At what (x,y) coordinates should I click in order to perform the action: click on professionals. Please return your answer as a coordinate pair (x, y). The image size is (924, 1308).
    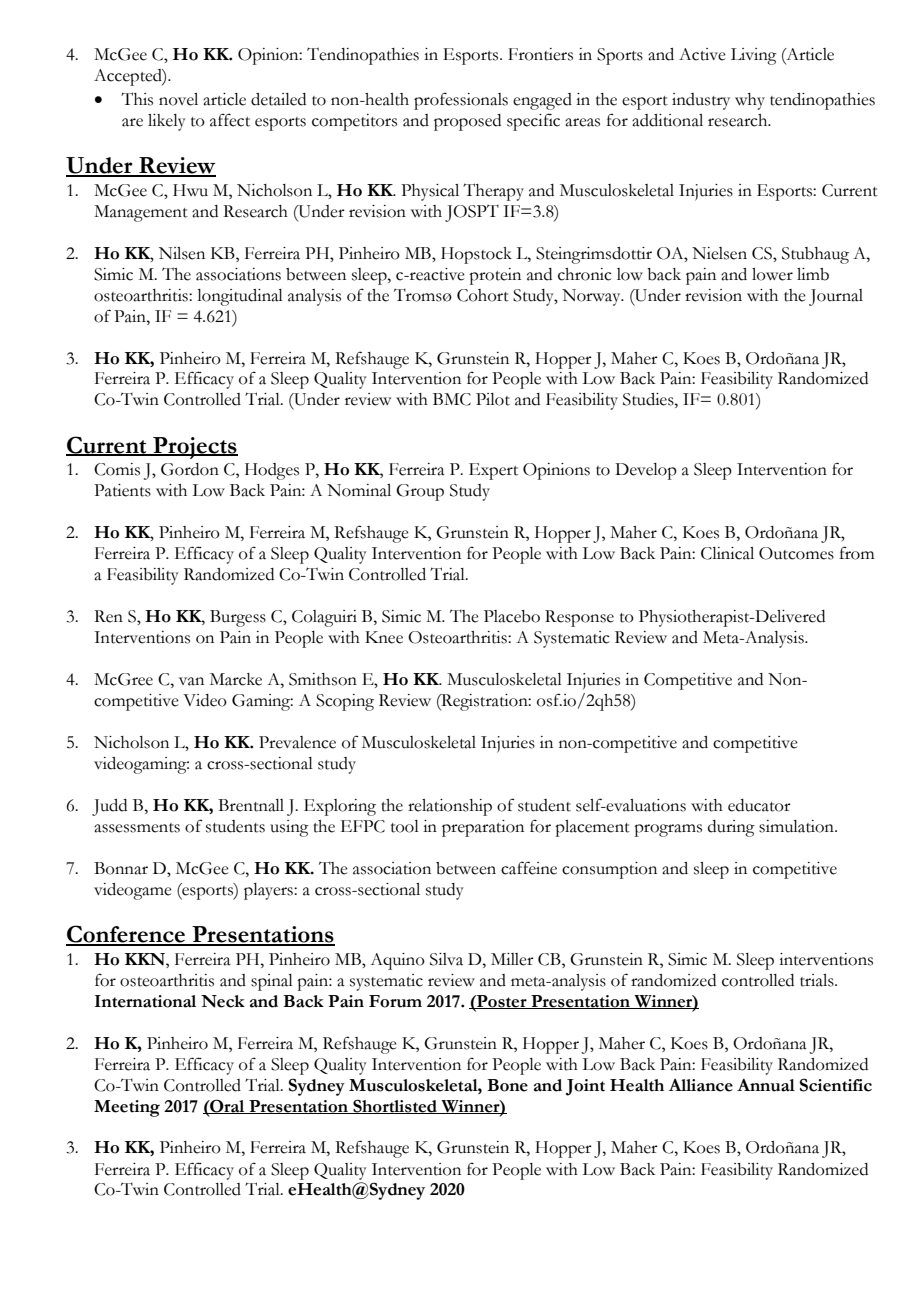
    Looking at the image, I should click on (461, 101).
